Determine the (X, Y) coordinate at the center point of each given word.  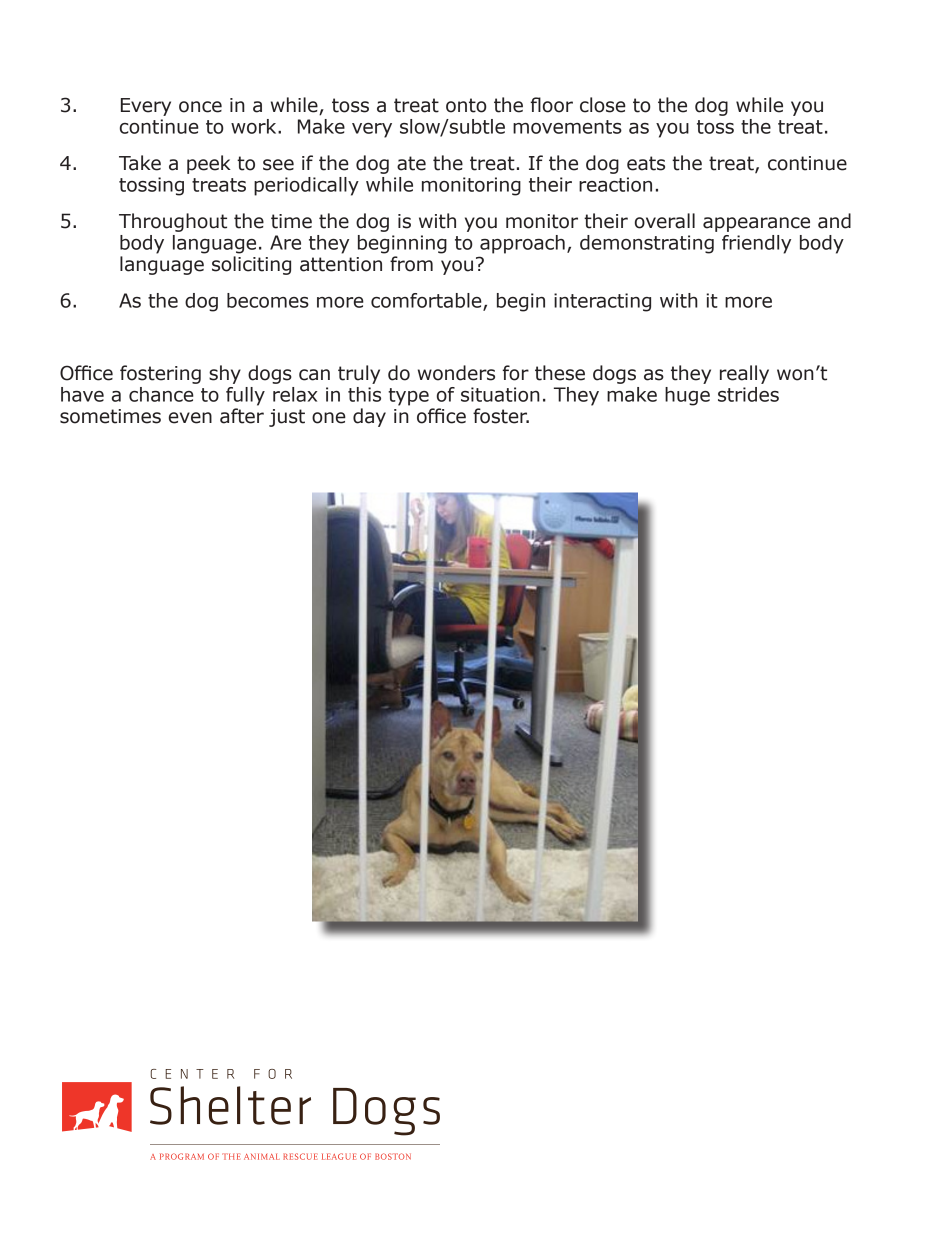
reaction (615, 184)
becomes (268, 300)
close (603, 105)
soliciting (251, 265)
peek (209, 164)
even (190, 418)
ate (411, 163)
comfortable (427, 301)
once (200, 107)
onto (466, 105)
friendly (756, 244)
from (411, 264)
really (744, 374)
